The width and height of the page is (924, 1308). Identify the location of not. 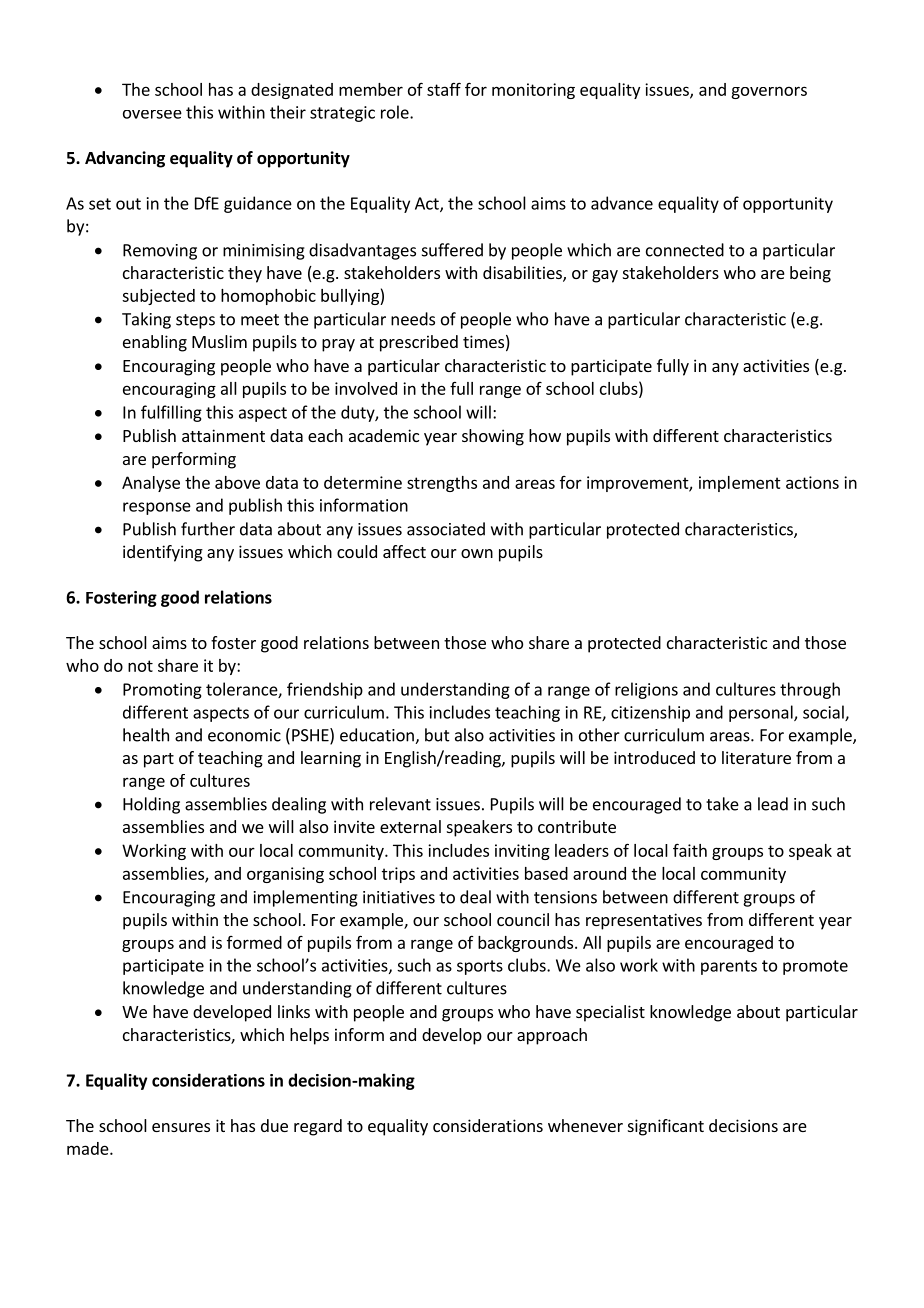
(140, 666).
